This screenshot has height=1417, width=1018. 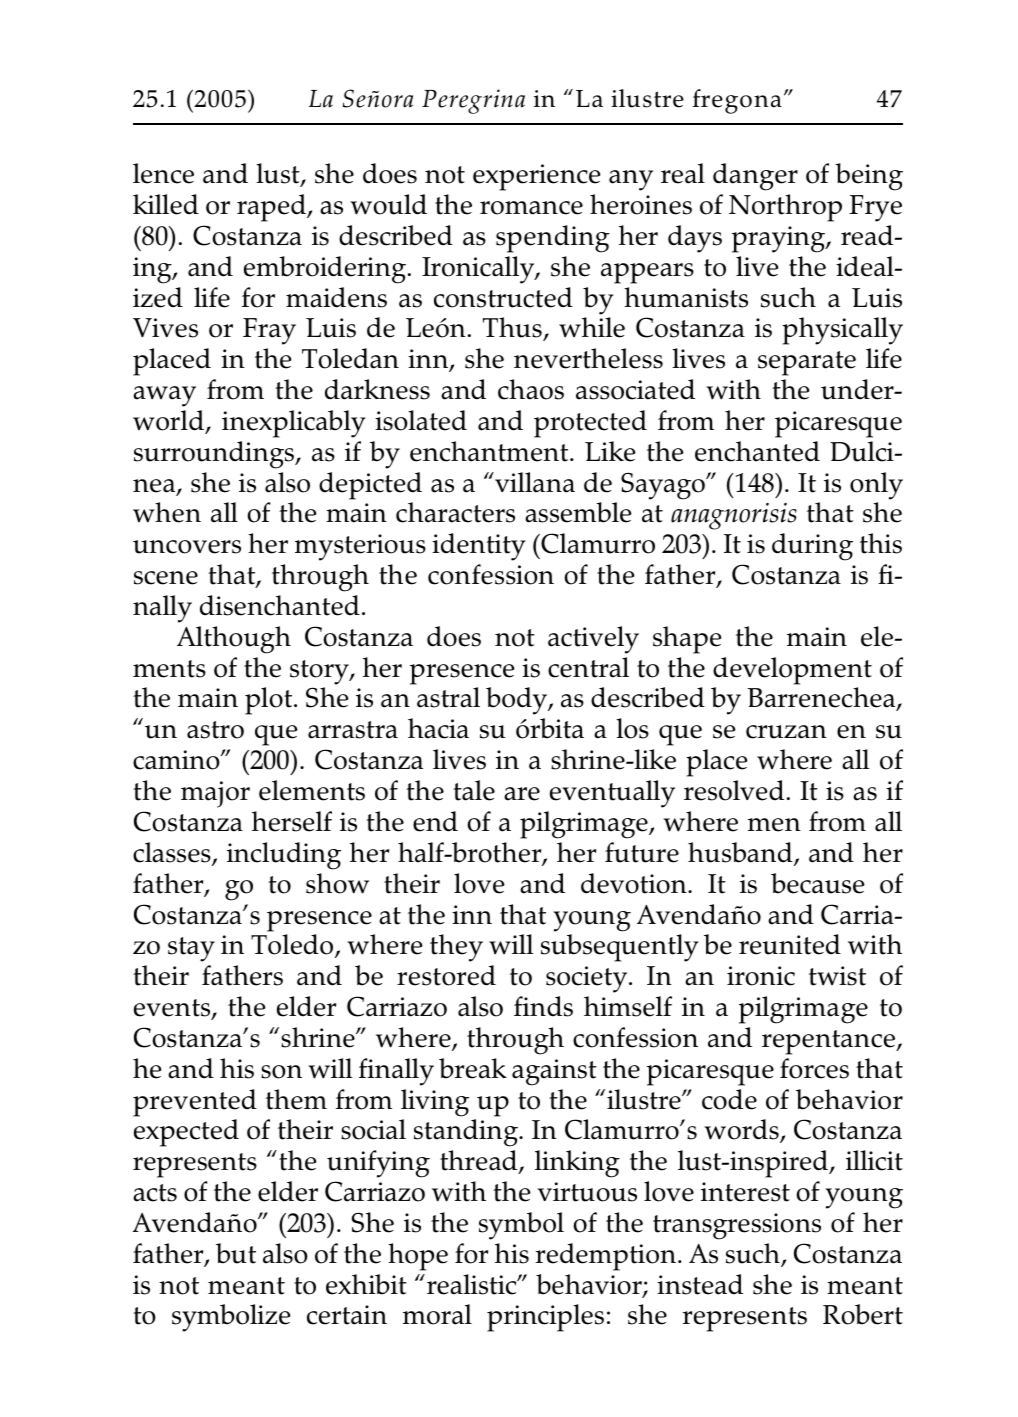 What do you see at coordinates (173, 1009) in the screenshot?
I see `events` at bounding box center [173, 1009].
